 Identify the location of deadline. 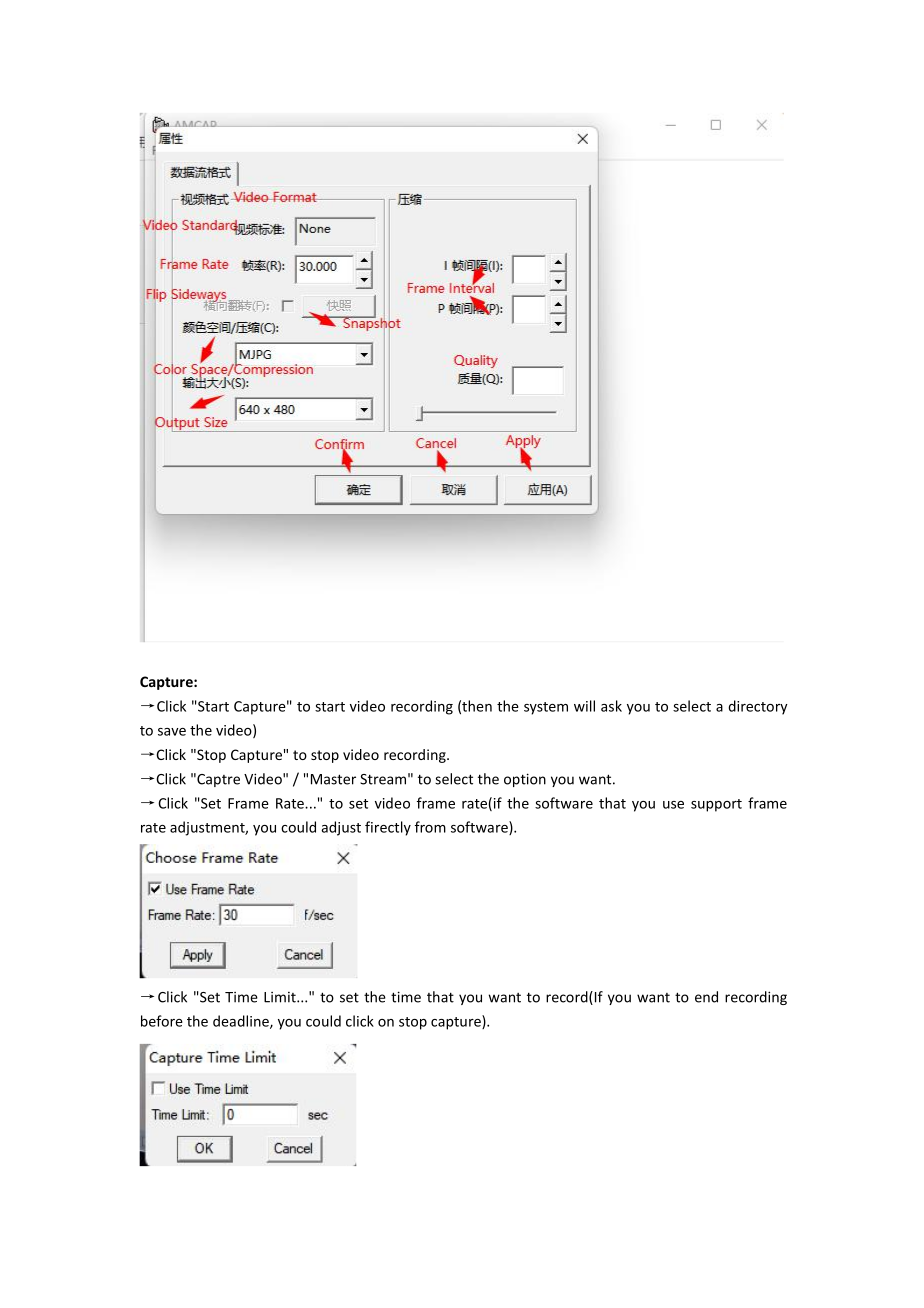
(242, 1022).
